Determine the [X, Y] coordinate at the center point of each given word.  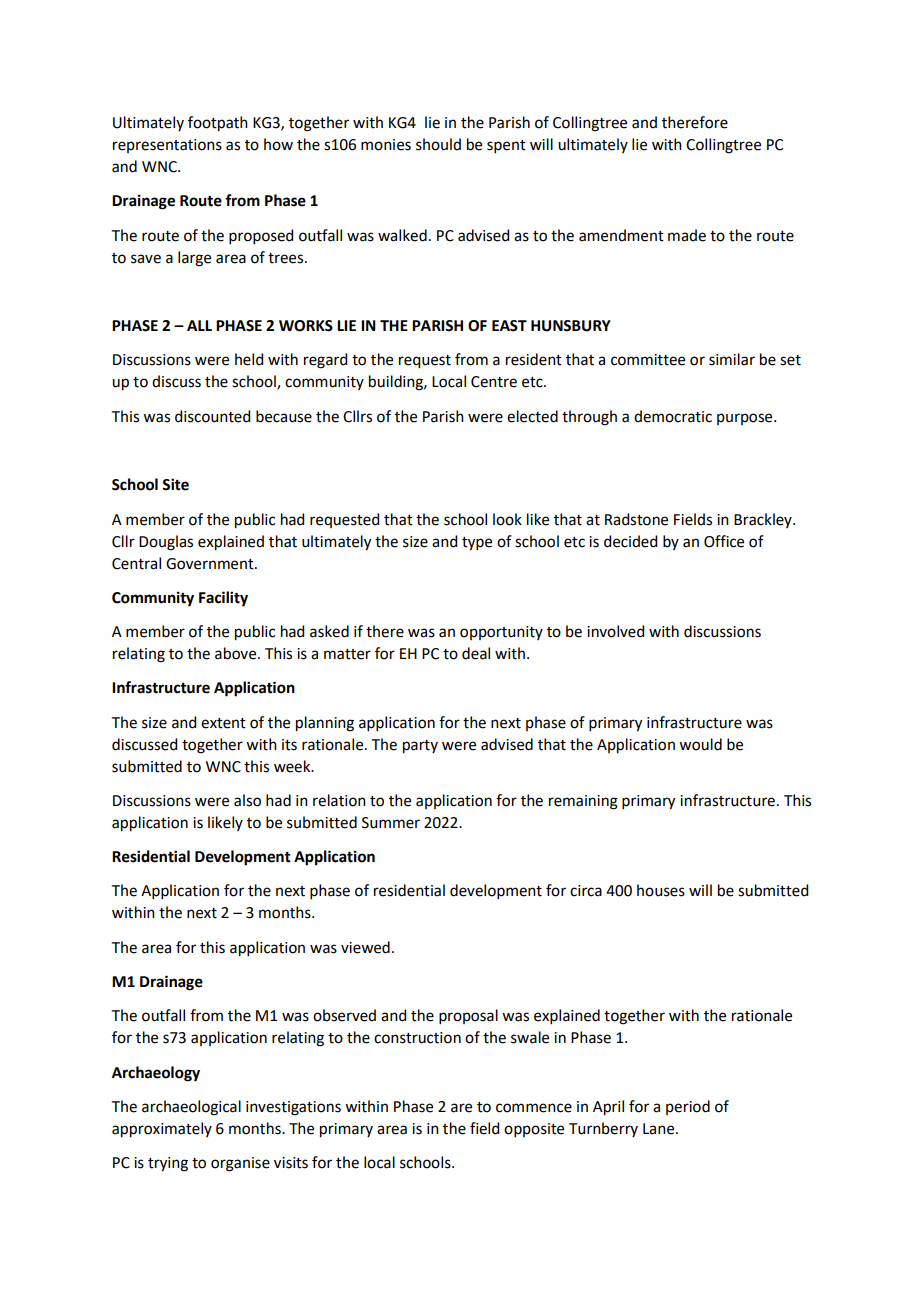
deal [476, 653]
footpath [218, 124]
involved [615, 631]
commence [534, 1108]
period [688, 1107]
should [438, 144]
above [237, 653]
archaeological [191, 1108]
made [687, 235]
